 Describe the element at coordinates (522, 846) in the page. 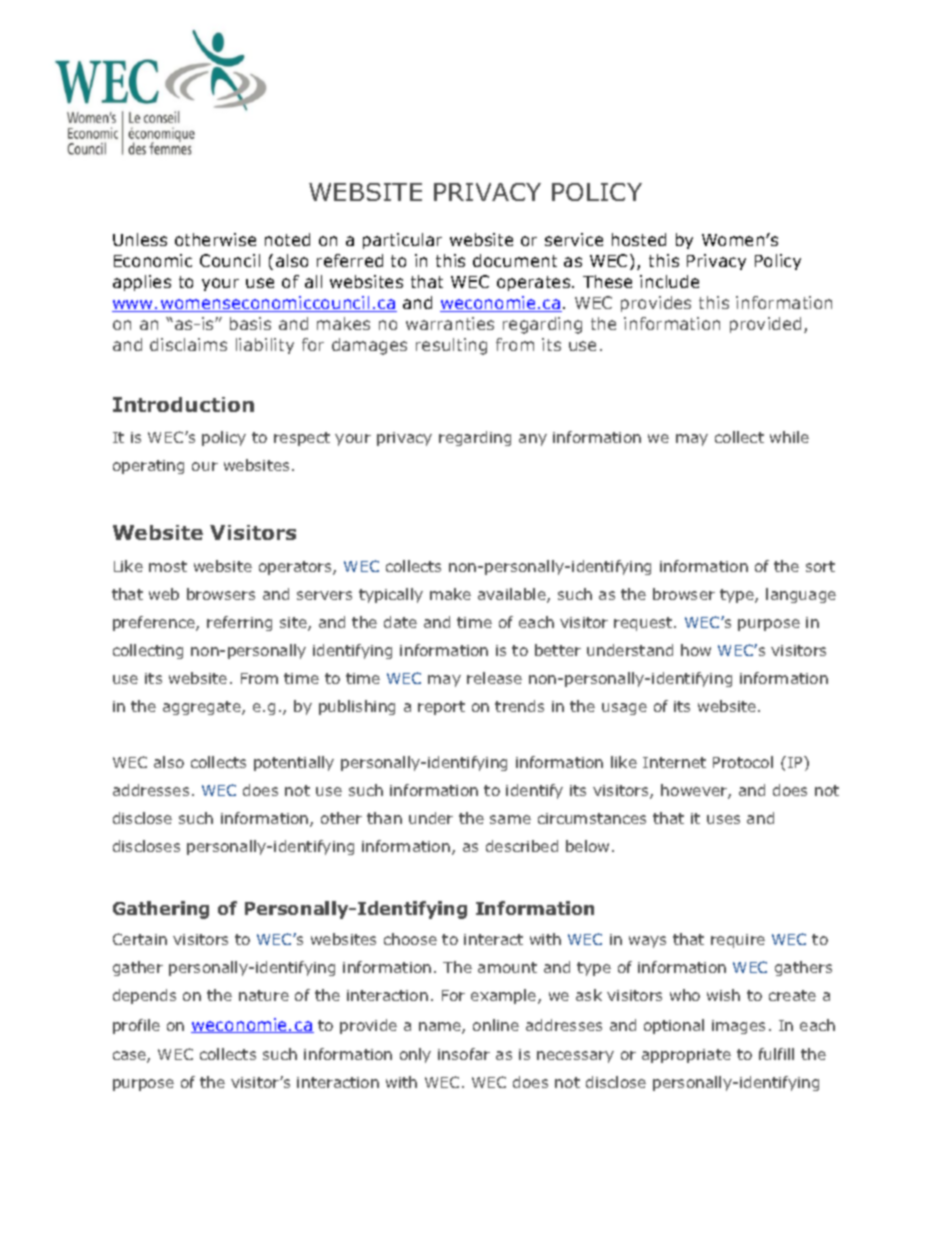

I see `described` at that location.
